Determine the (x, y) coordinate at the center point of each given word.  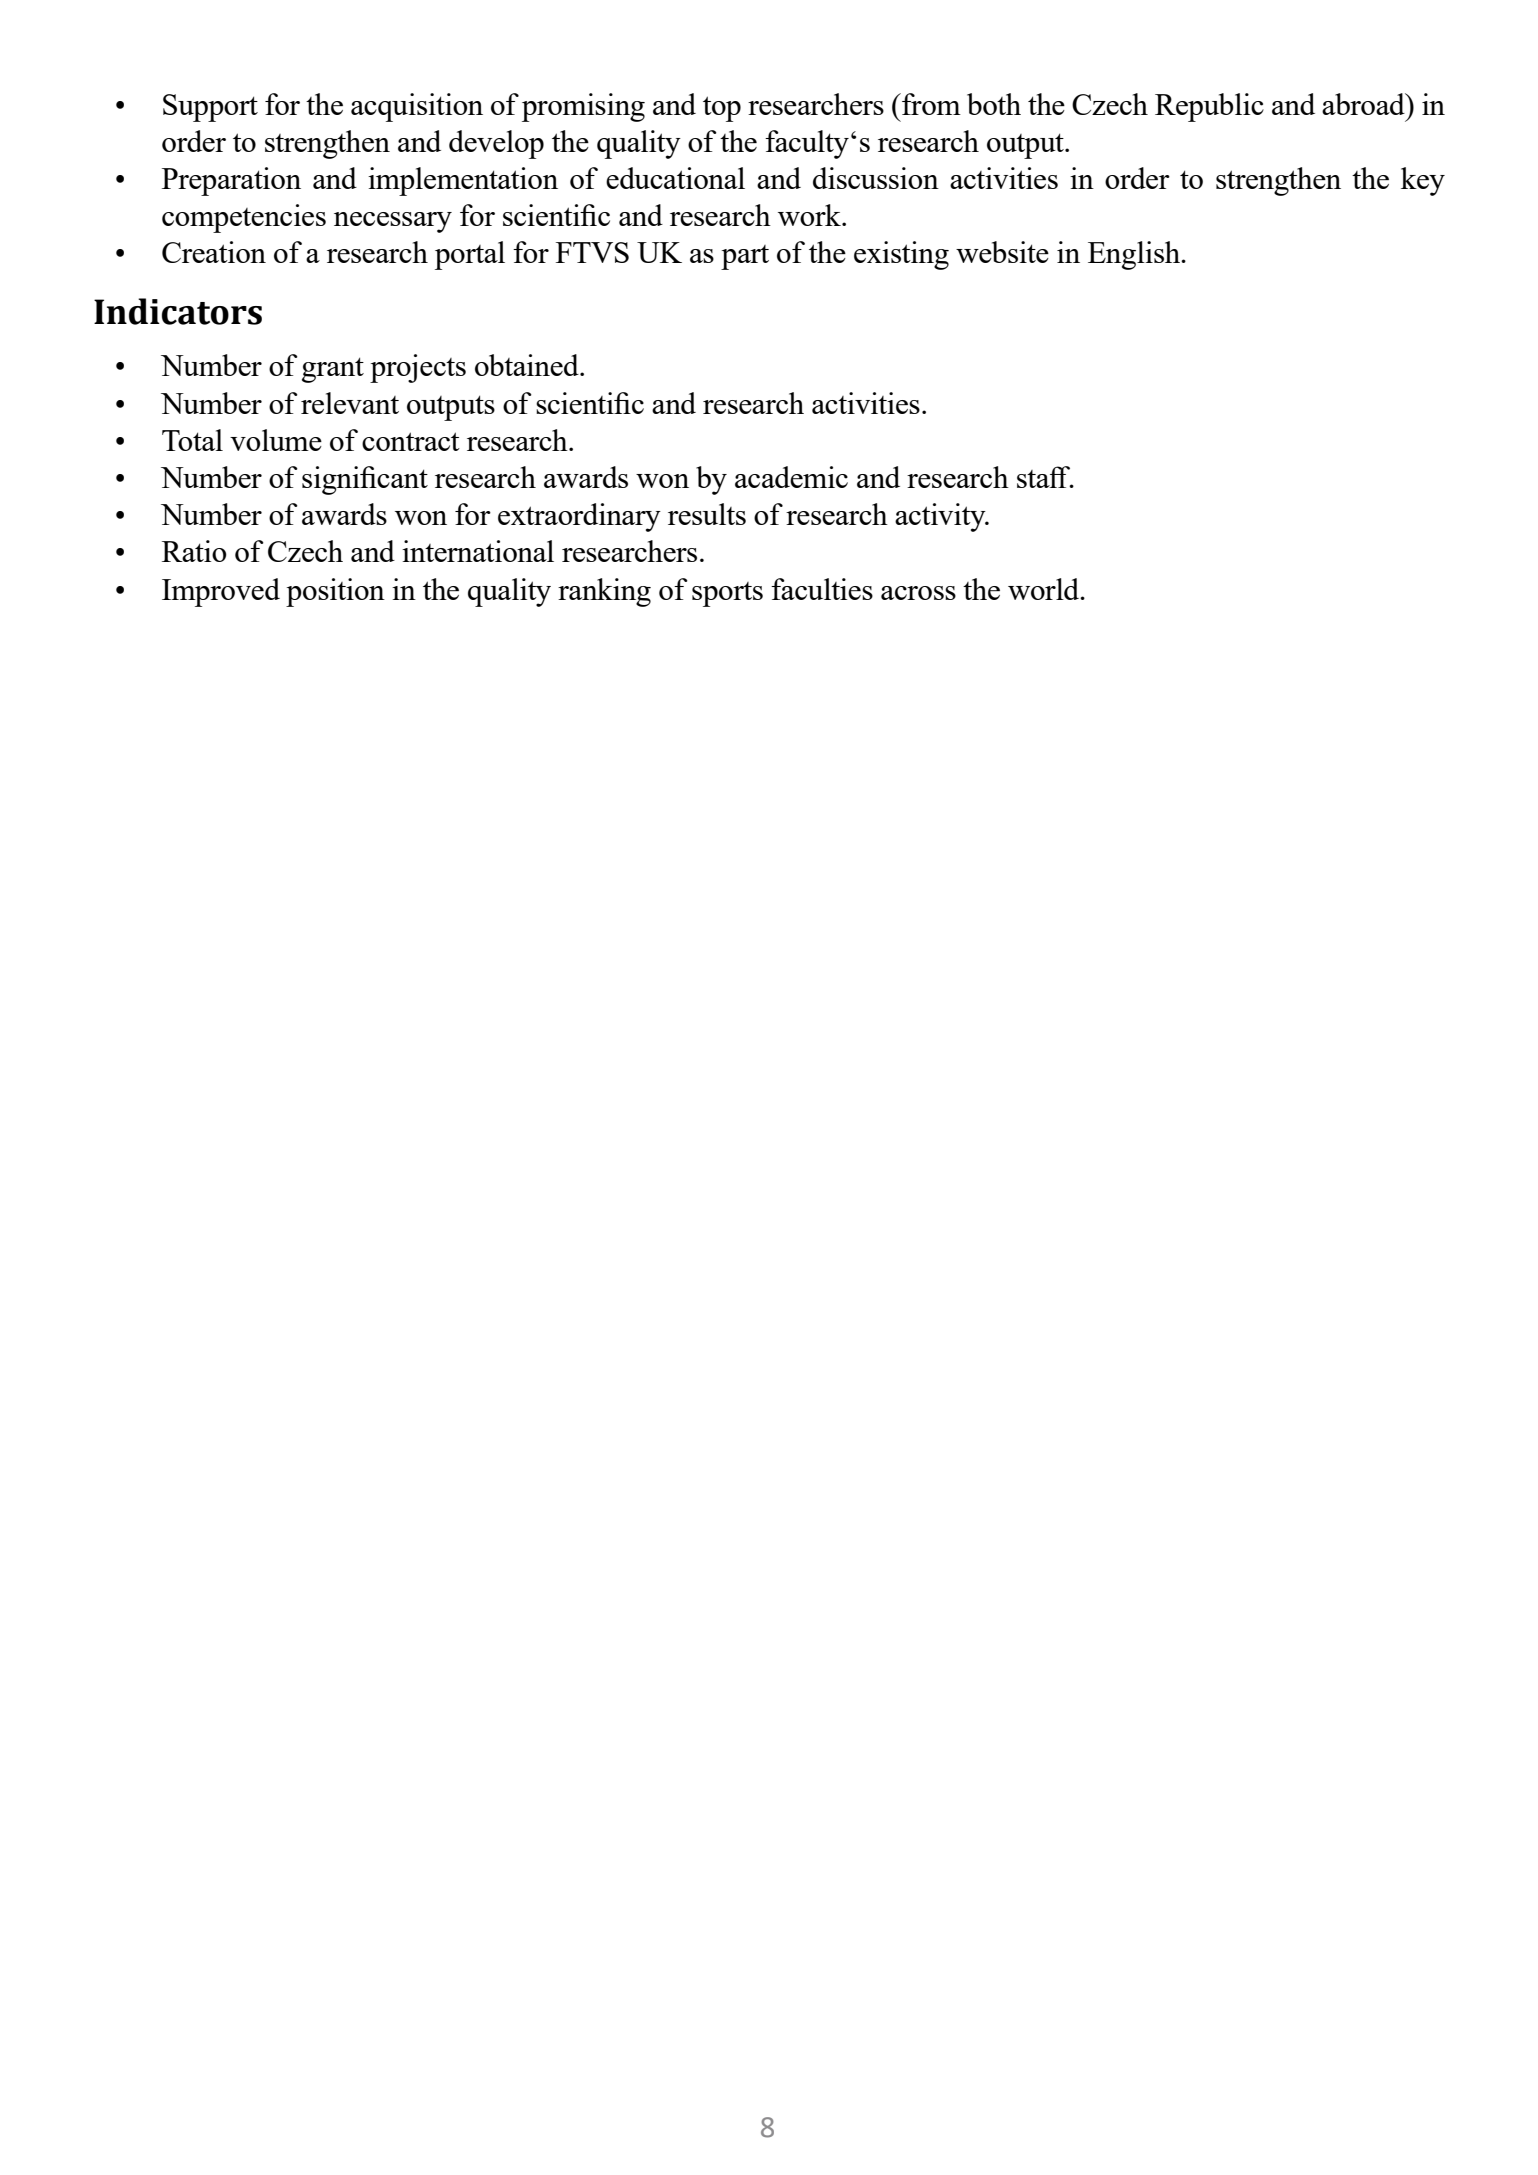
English (1135, 255)
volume (276, 440)
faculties (822, 589)
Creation (214, 252)
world (1045, 589)
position (335, 592)
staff (1045, 477)
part (745, 257)
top (722, 109)
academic (791, 477)
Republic (1209, 107)
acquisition (417, 107)
